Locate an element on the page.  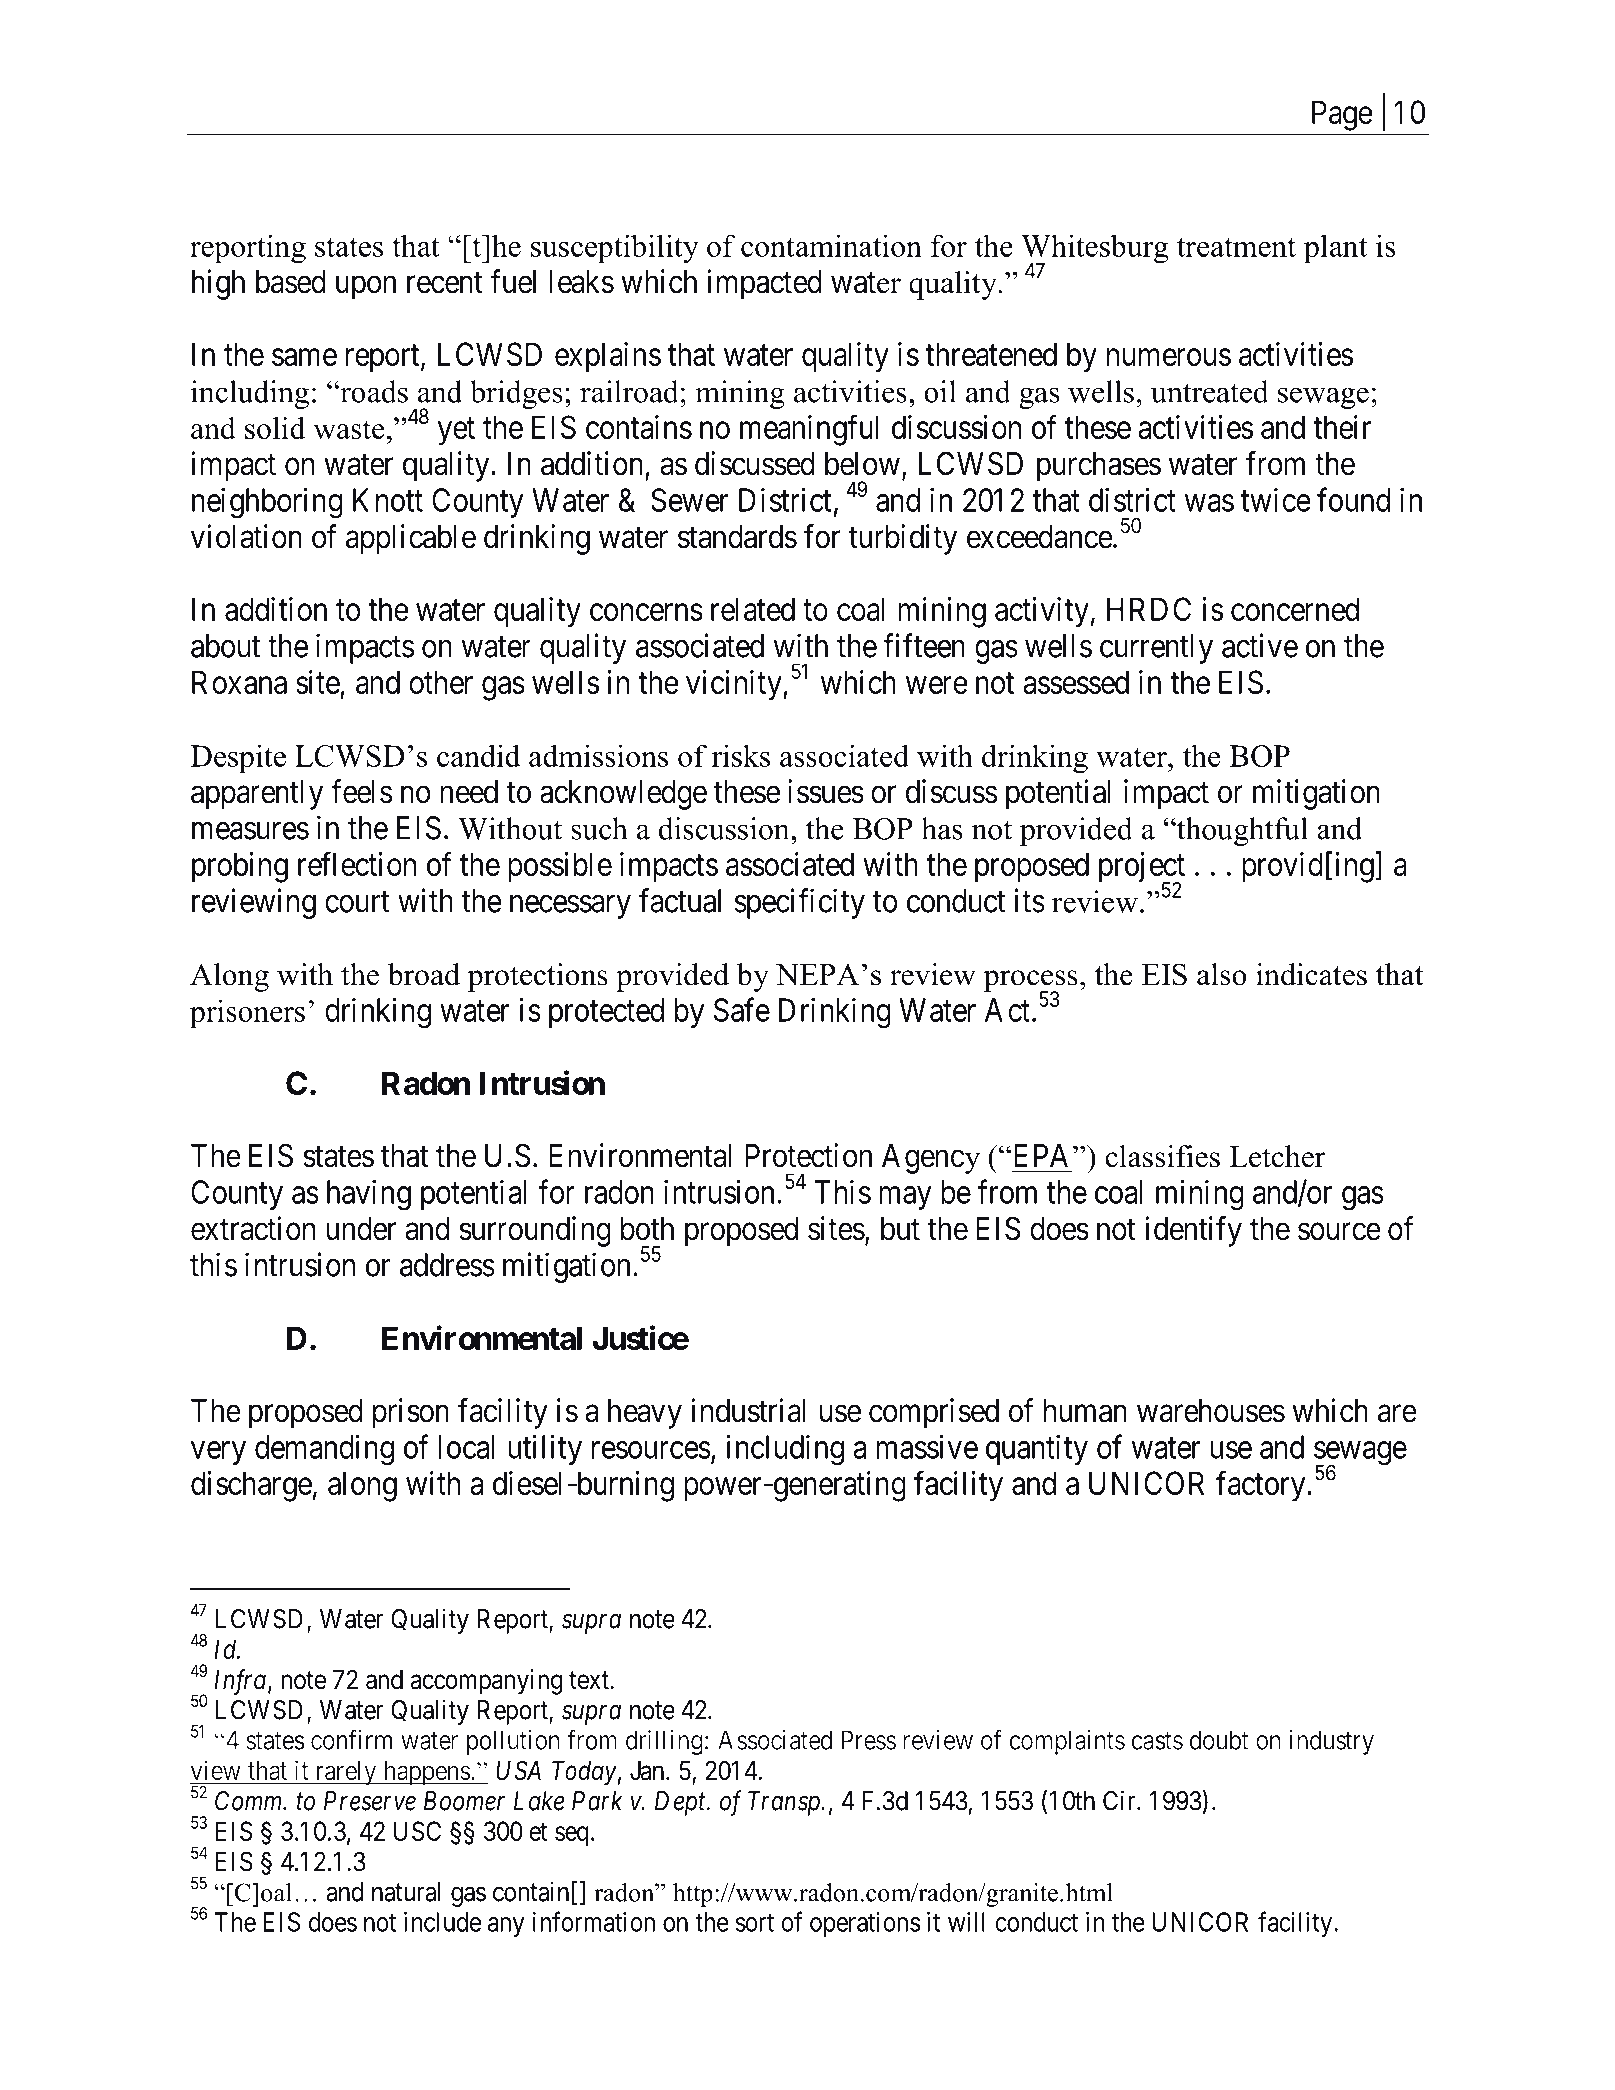
natural is located at coordinates (406, 1892).
